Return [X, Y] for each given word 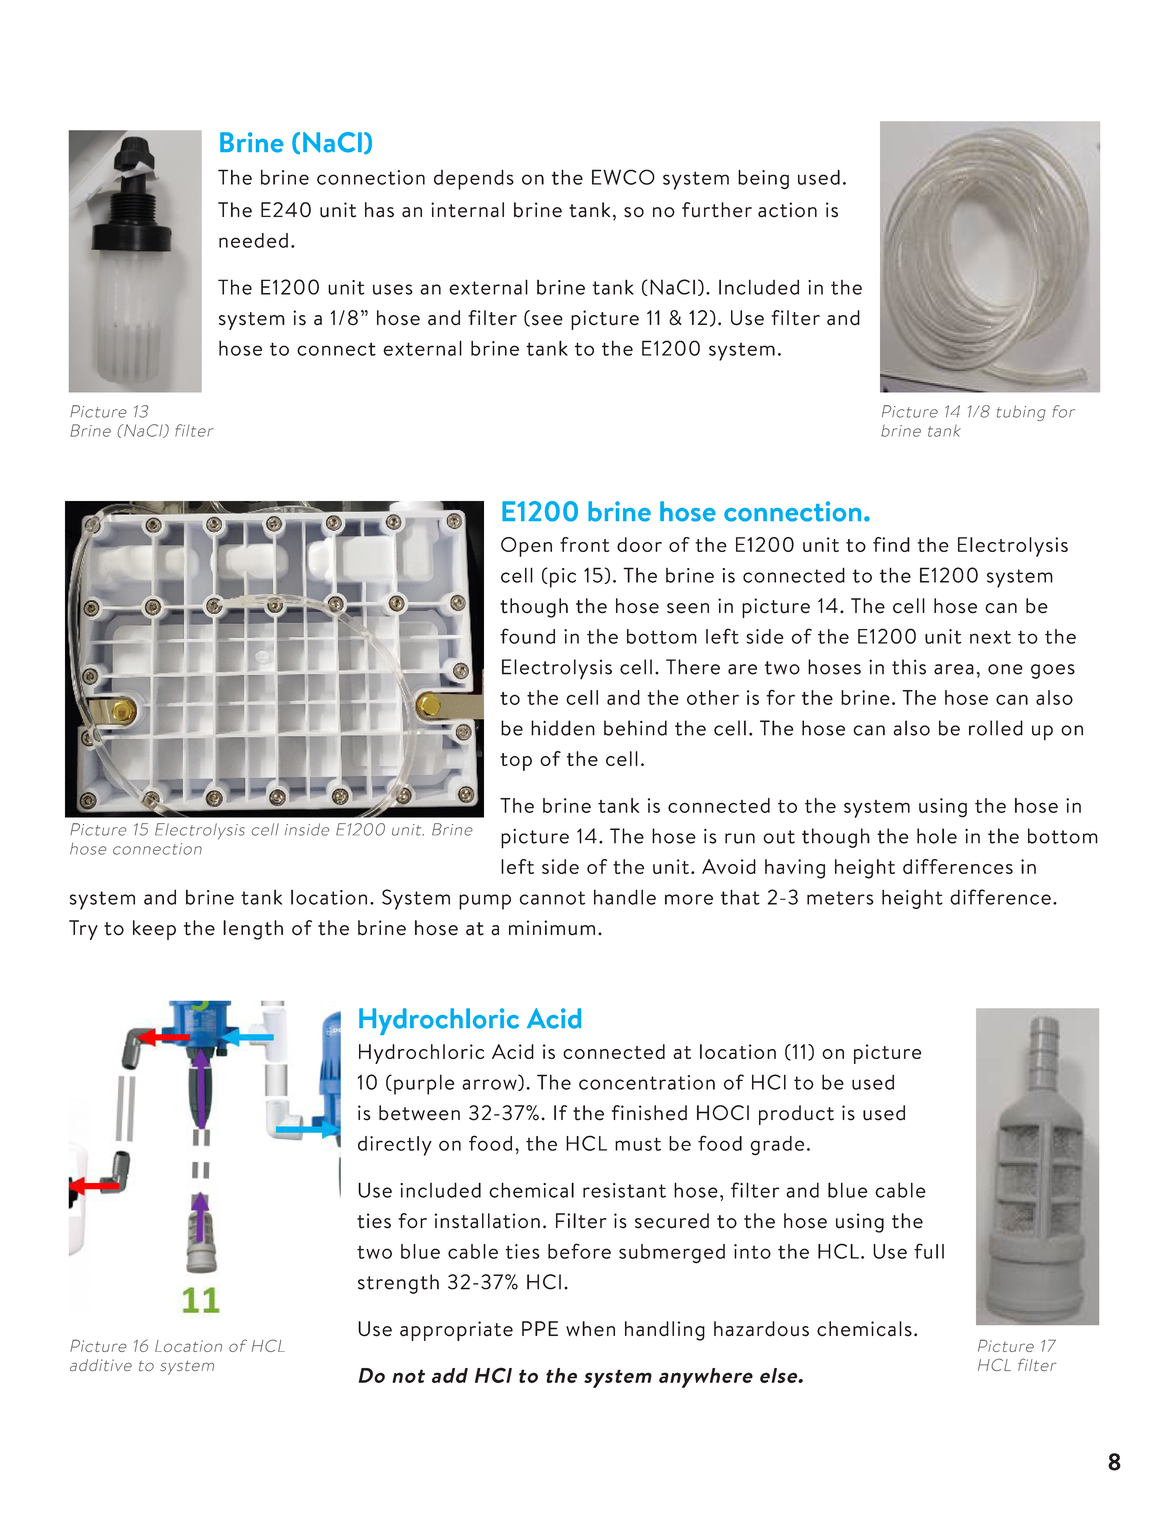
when [590, 1329]
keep [154, 930]
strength [398, 1284]
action [787, 210]
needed [253, 240]
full [929, 1251]
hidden [563, 728]
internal [467, 210]
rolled [996, 728]
